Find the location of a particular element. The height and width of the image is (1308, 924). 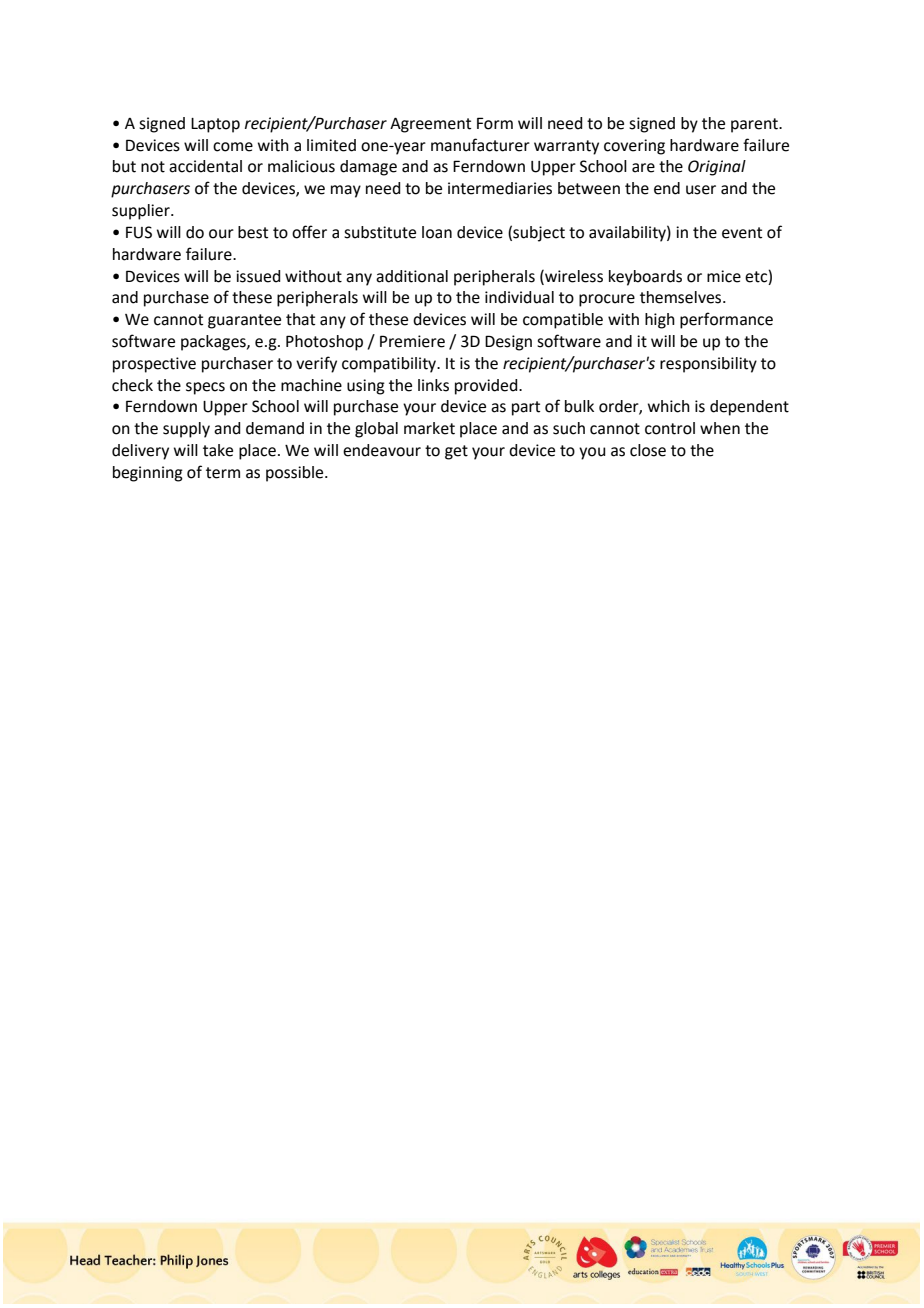

Agreement is located at coordinates (430, 125).
